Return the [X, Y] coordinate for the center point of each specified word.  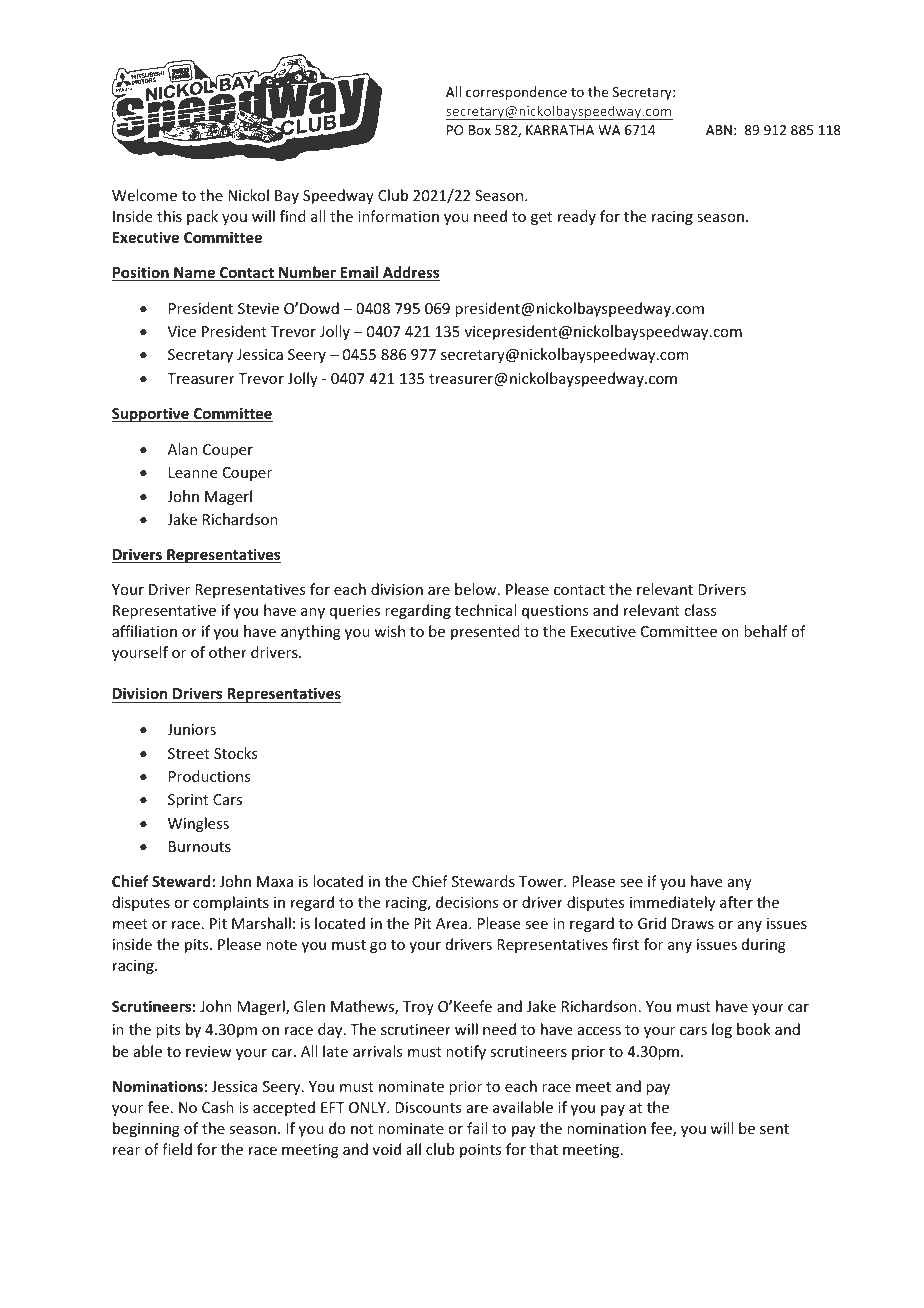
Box [480, 130]
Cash [218, 1107]
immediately [672, 903]
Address [410, 273]
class [700, 610]
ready [577, 217]
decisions [467, 902]
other [228, 652]
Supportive [151, 414]
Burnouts [200, 846]
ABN [719, 130]
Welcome [144, 195]
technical [485, 610]
